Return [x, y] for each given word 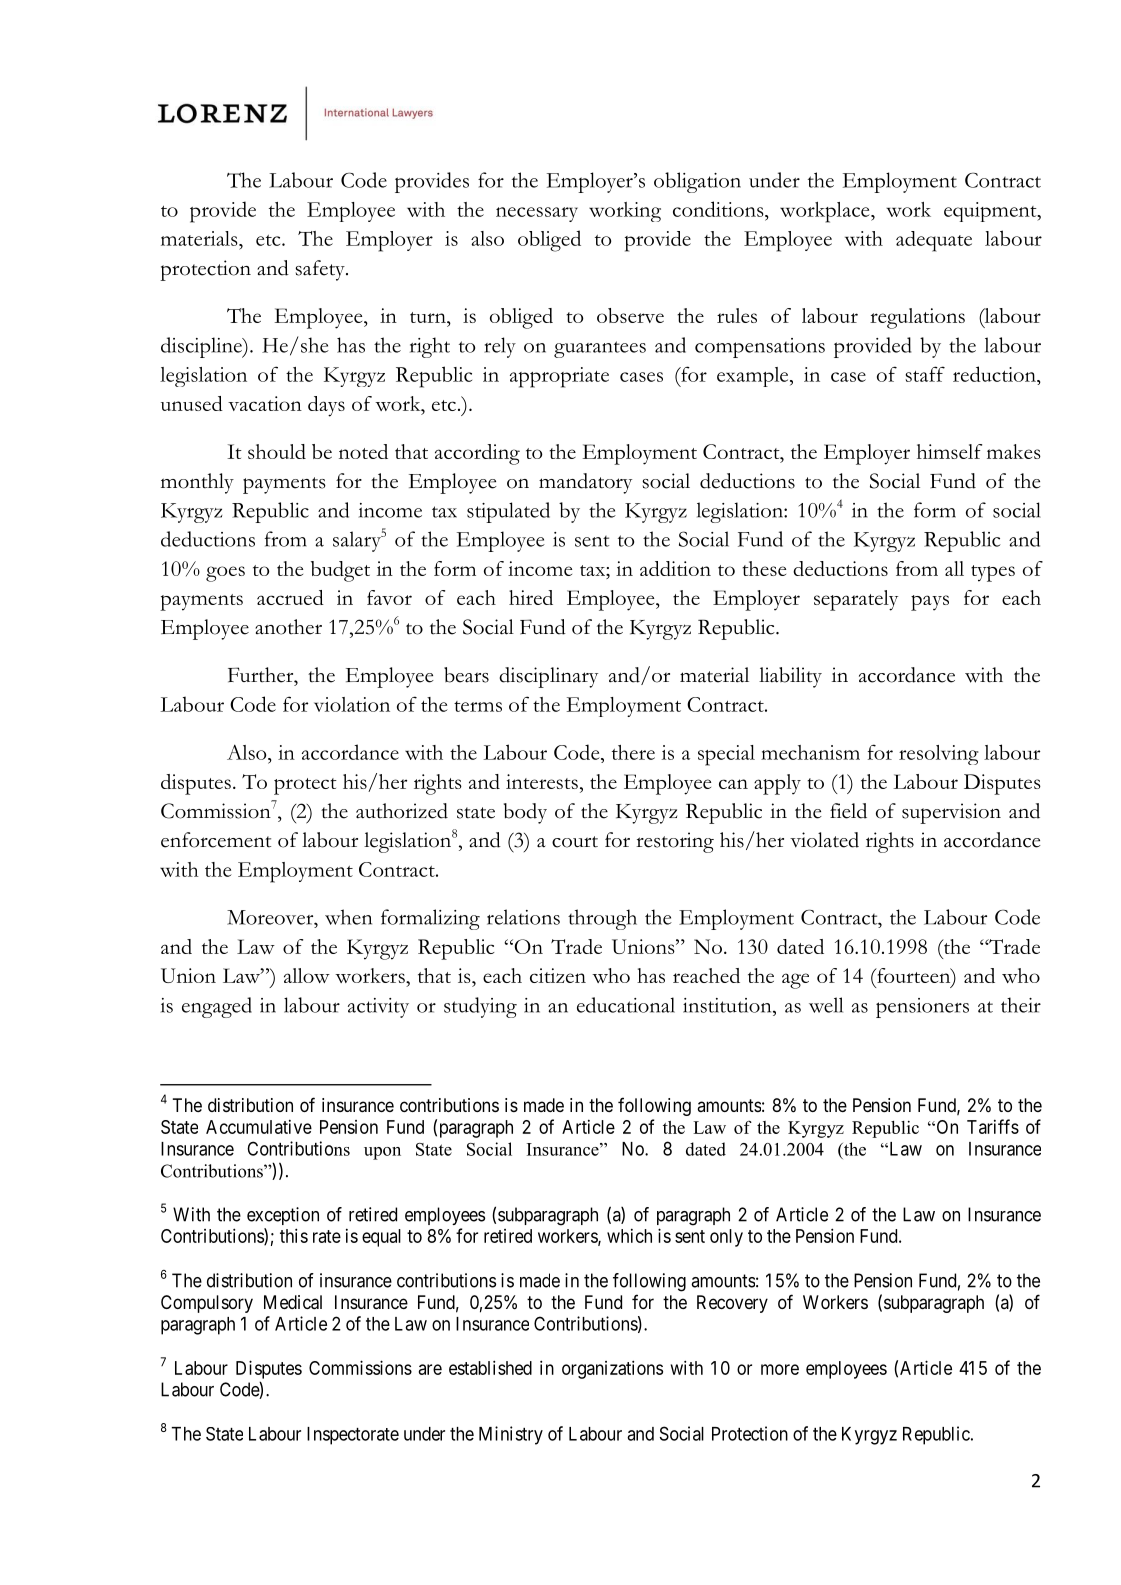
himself [949, 451]
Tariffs [993, 1126]
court [575, 842]
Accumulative [259, 1126]
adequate [934, 241]
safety [321, 270]
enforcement [216, 840]
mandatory [585, 483]
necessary [537, 214]
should [277, 451]
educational [626, 1005]
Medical [293, 1302]
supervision [951, 813]
